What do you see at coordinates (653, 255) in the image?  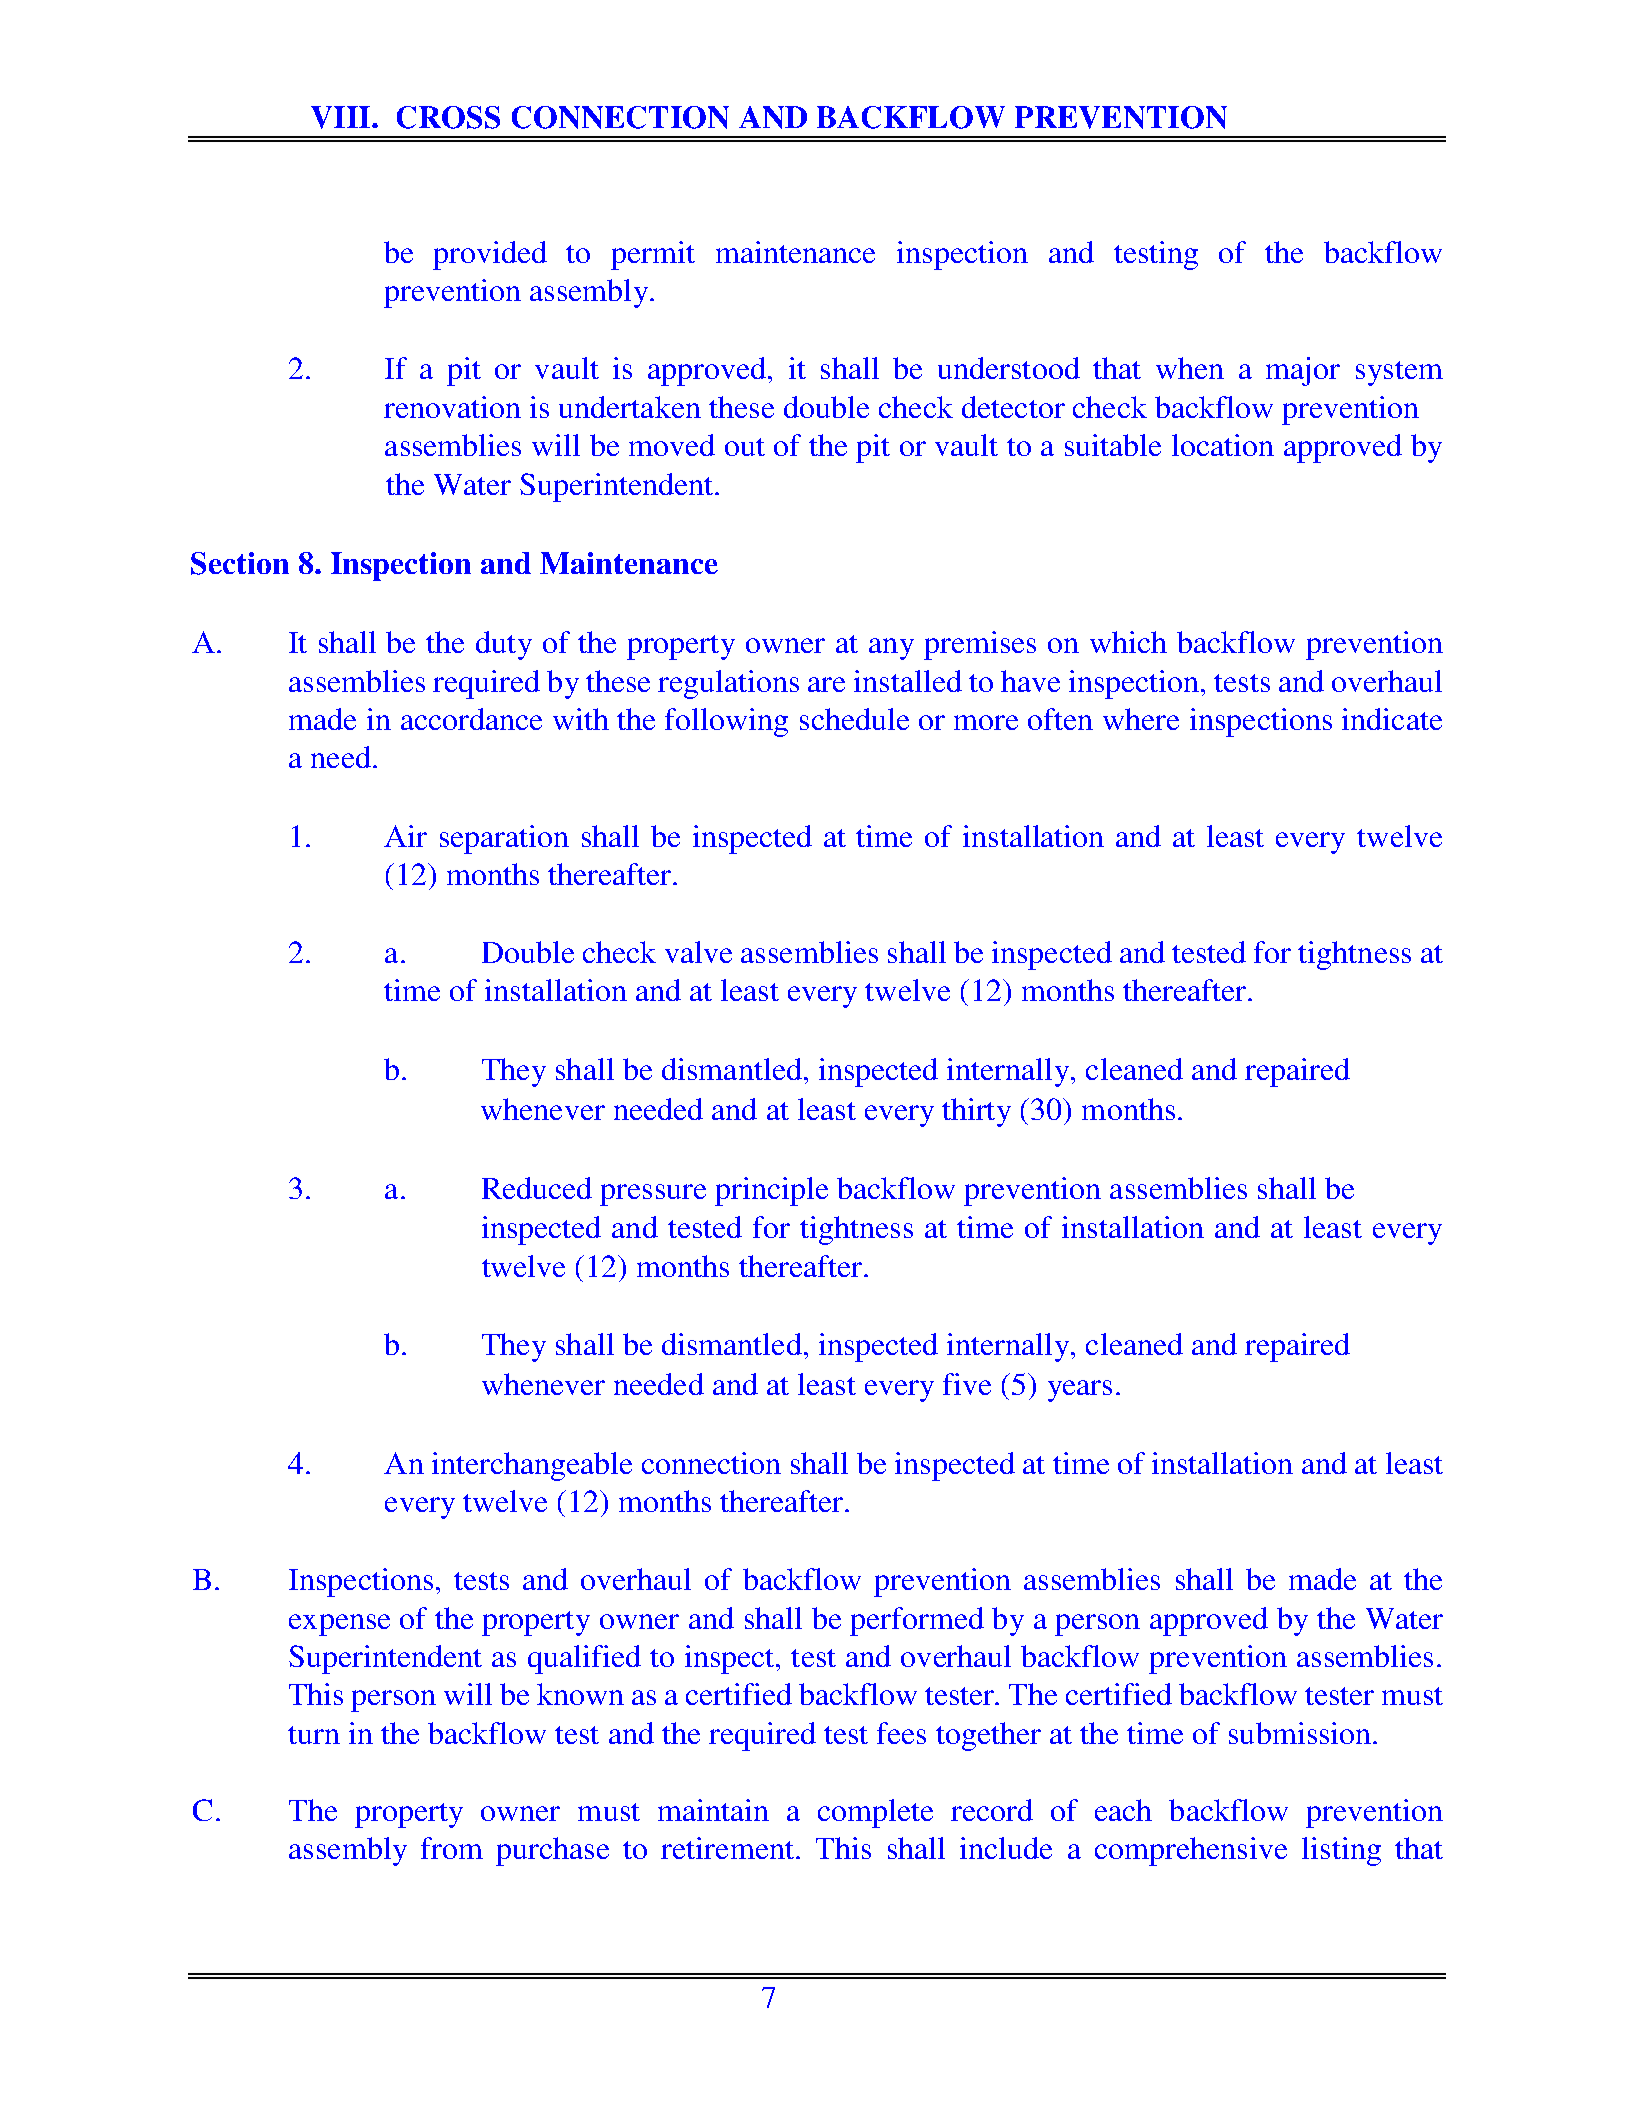 I see `permit` at bounding box center [653, 255].
